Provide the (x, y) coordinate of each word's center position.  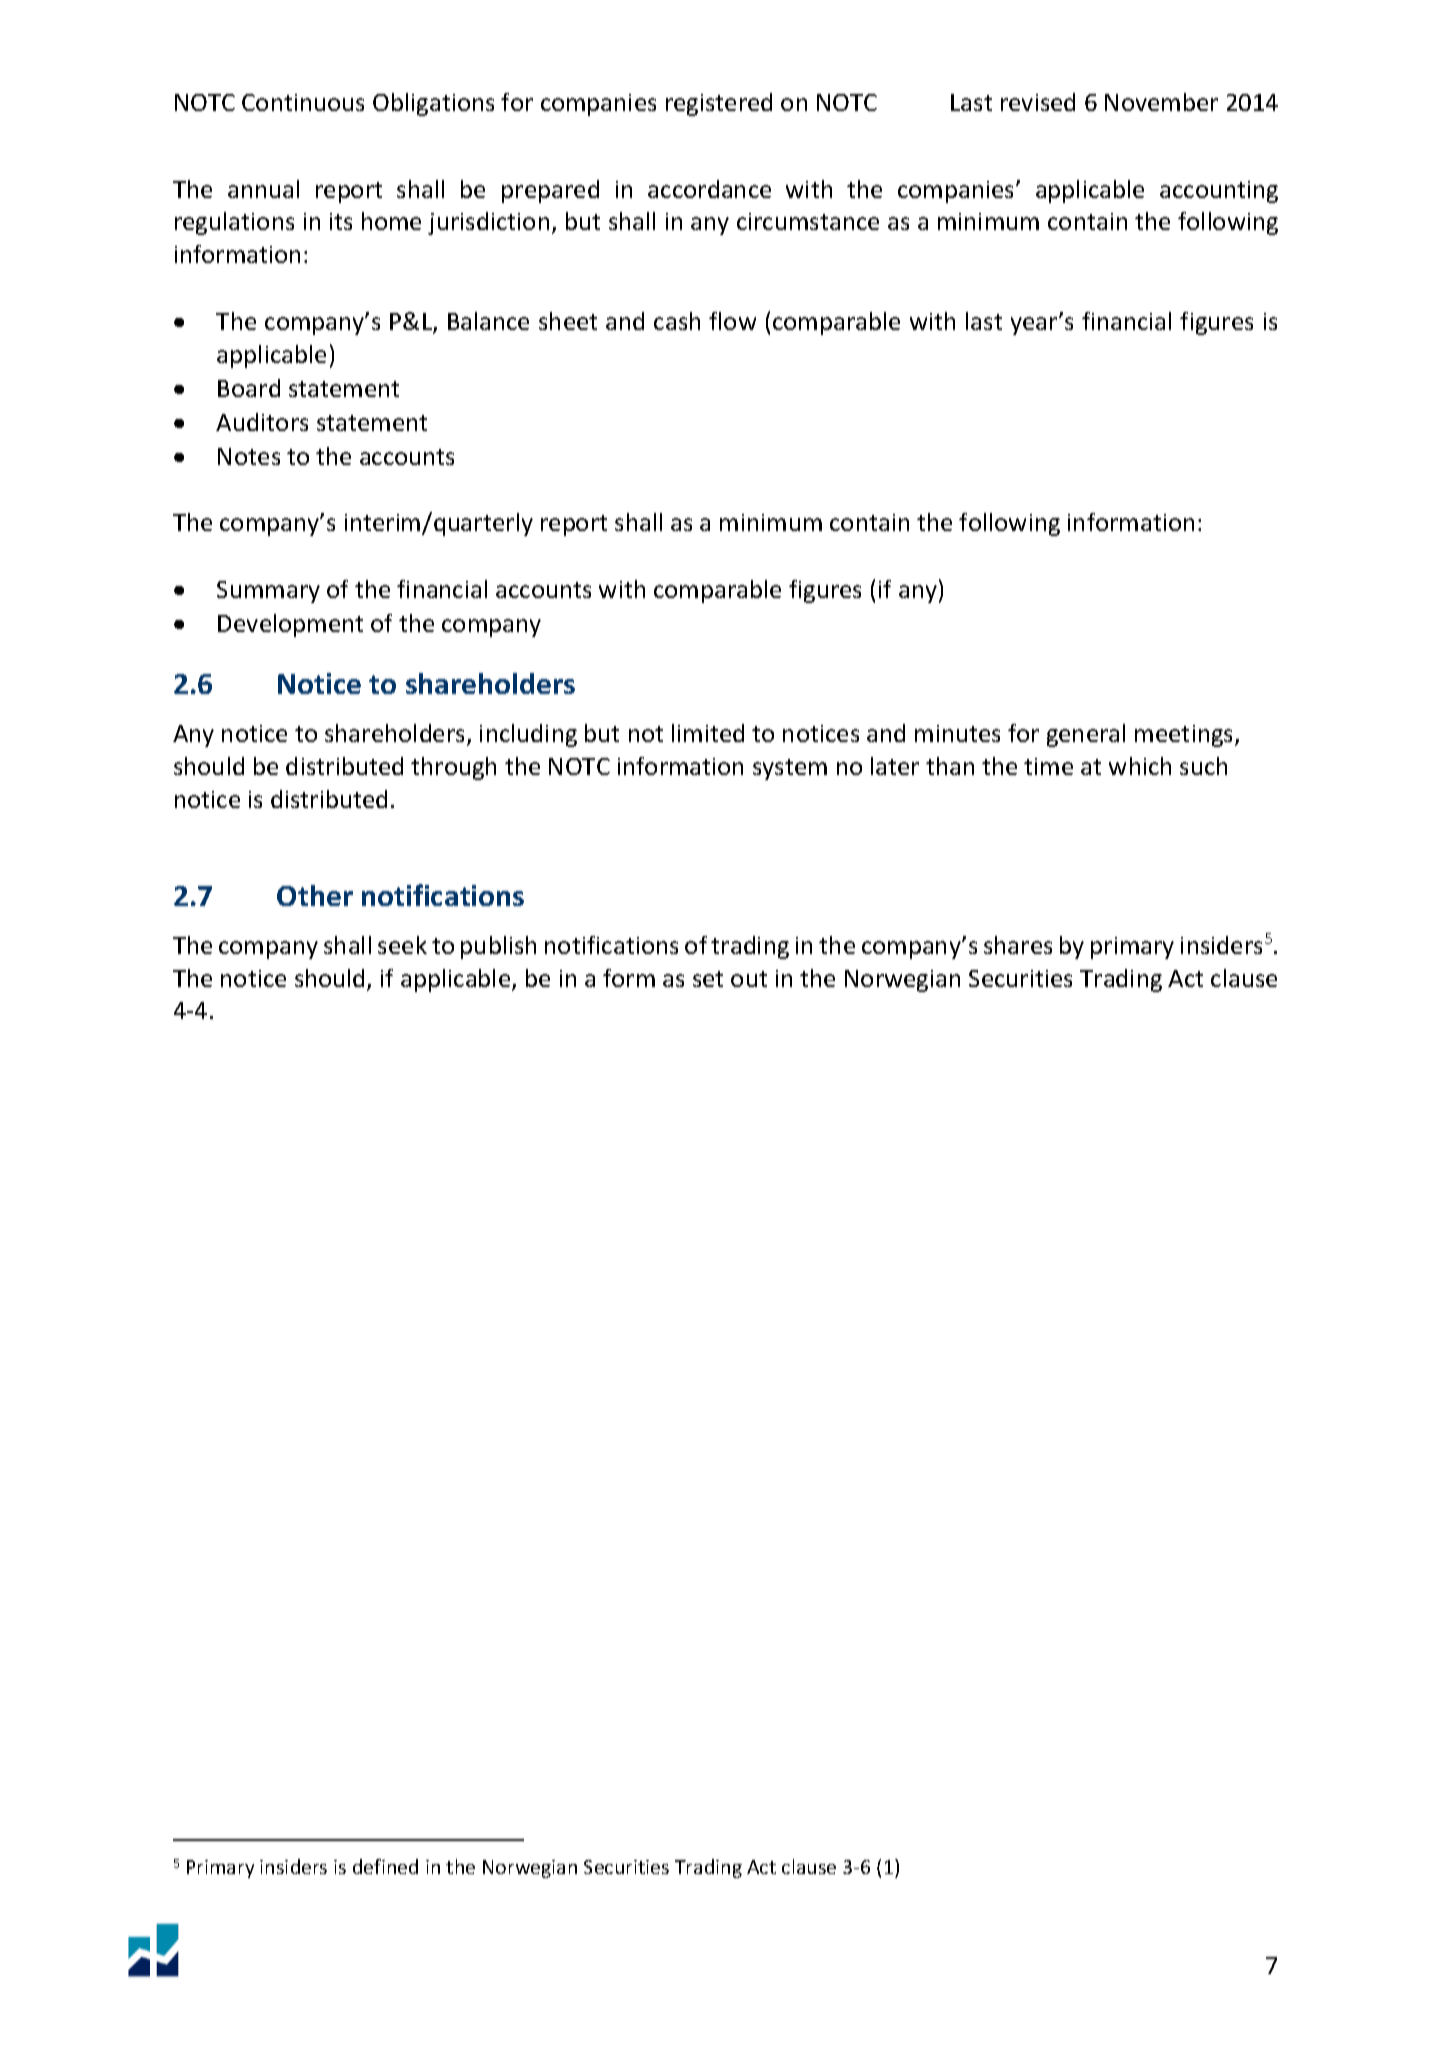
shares (1018, 945)
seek (402, 945)
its (341, 221)
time (1048, 766)
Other (315, 895)
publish (498, 947)
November (1161, 102)
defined (385, 1866)
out (749, 979)
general (1086, 735)
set (708, 979)
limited (708, 733)
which (1140, 766)
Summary (268, 592)
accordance (709, 189)
